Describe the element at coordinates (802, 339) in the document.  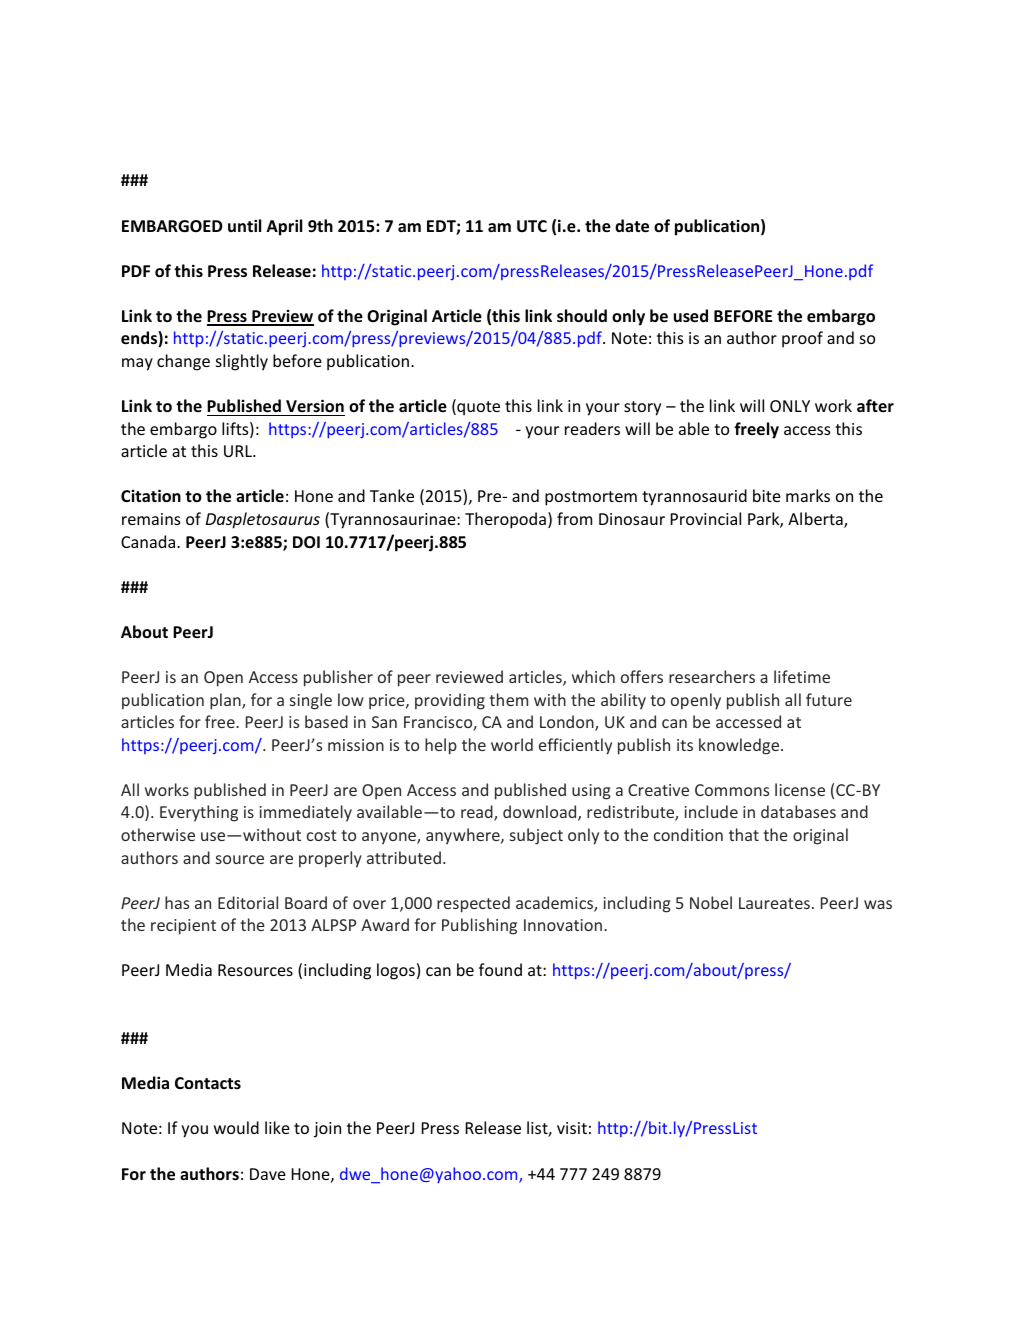
I see `proof` at that location.
